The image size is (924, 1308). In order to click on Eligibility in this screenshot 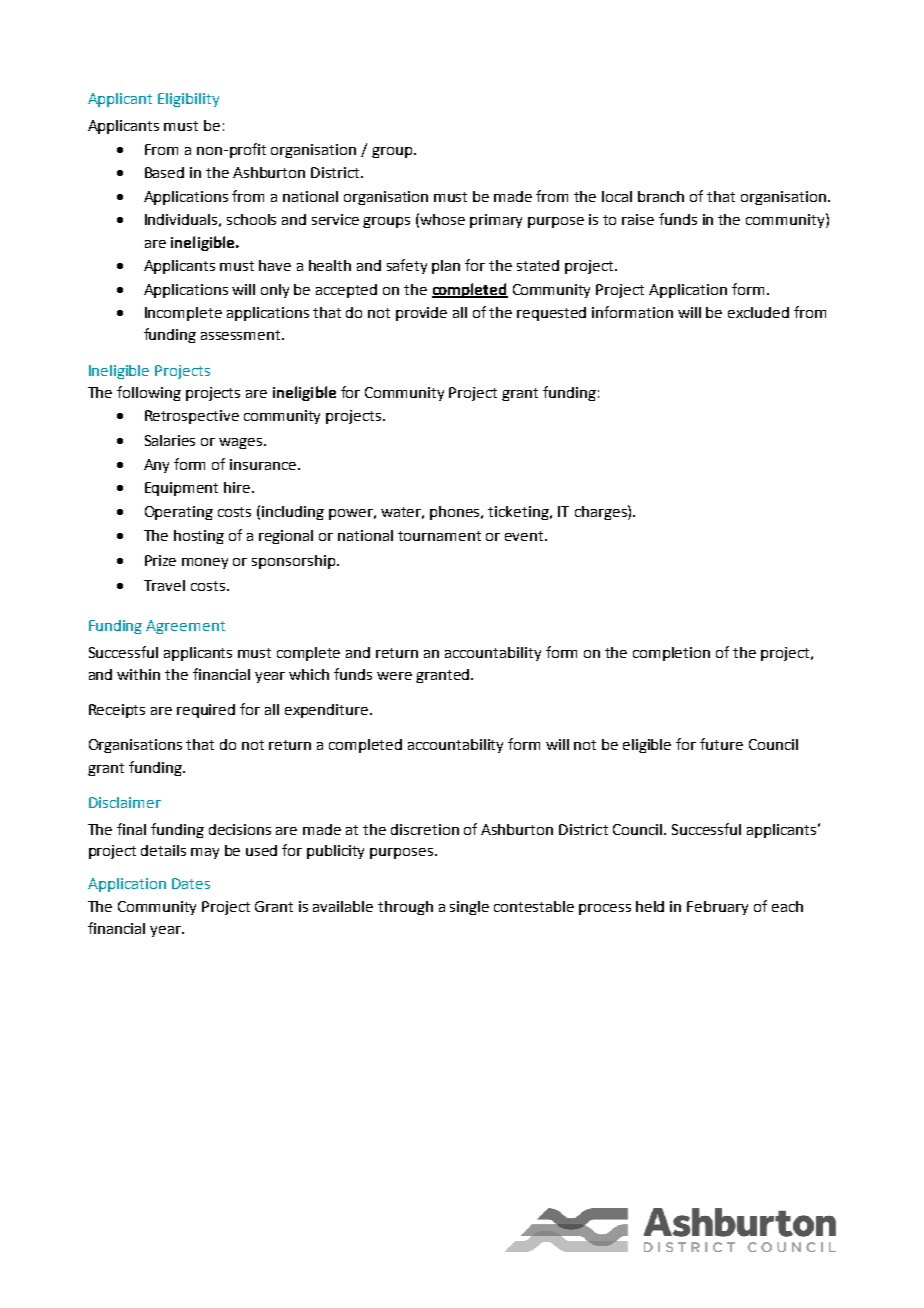, I will do `click(188, 100)`.
